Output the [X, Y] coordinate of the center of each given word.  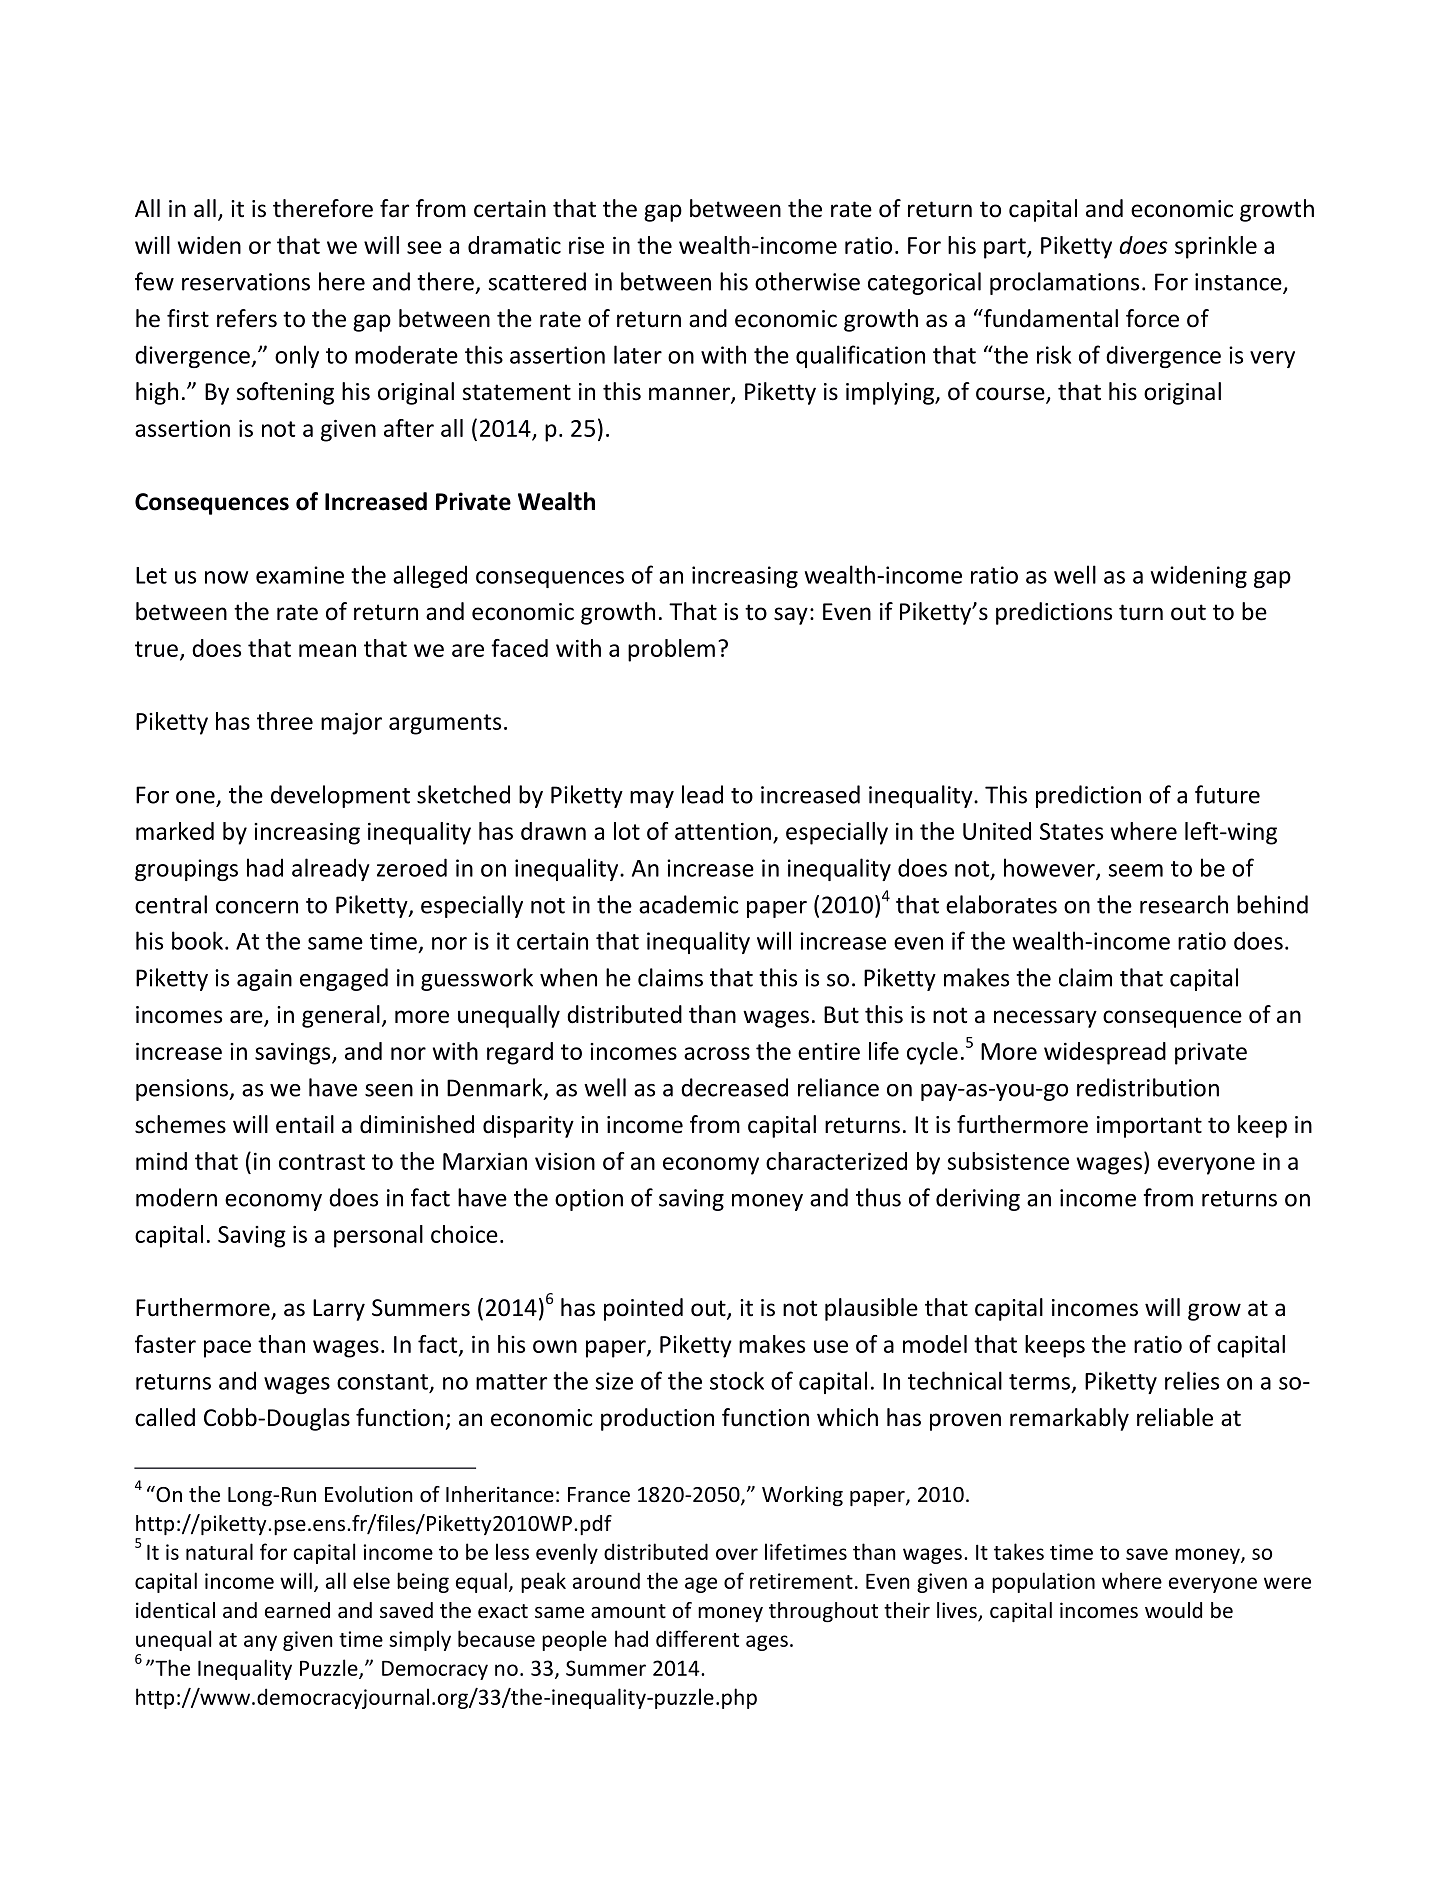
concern [257, 907]
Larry [339, 1310]
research [1184, 904]
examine [300, 575]
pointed [643, 1309]
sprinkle [1216, 247]
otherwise [807, 281]
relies [1192, 1380]
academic [689, 904]
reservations [246, 282]
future [1227, 794]
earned [297, 1610]
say [791, 616]
